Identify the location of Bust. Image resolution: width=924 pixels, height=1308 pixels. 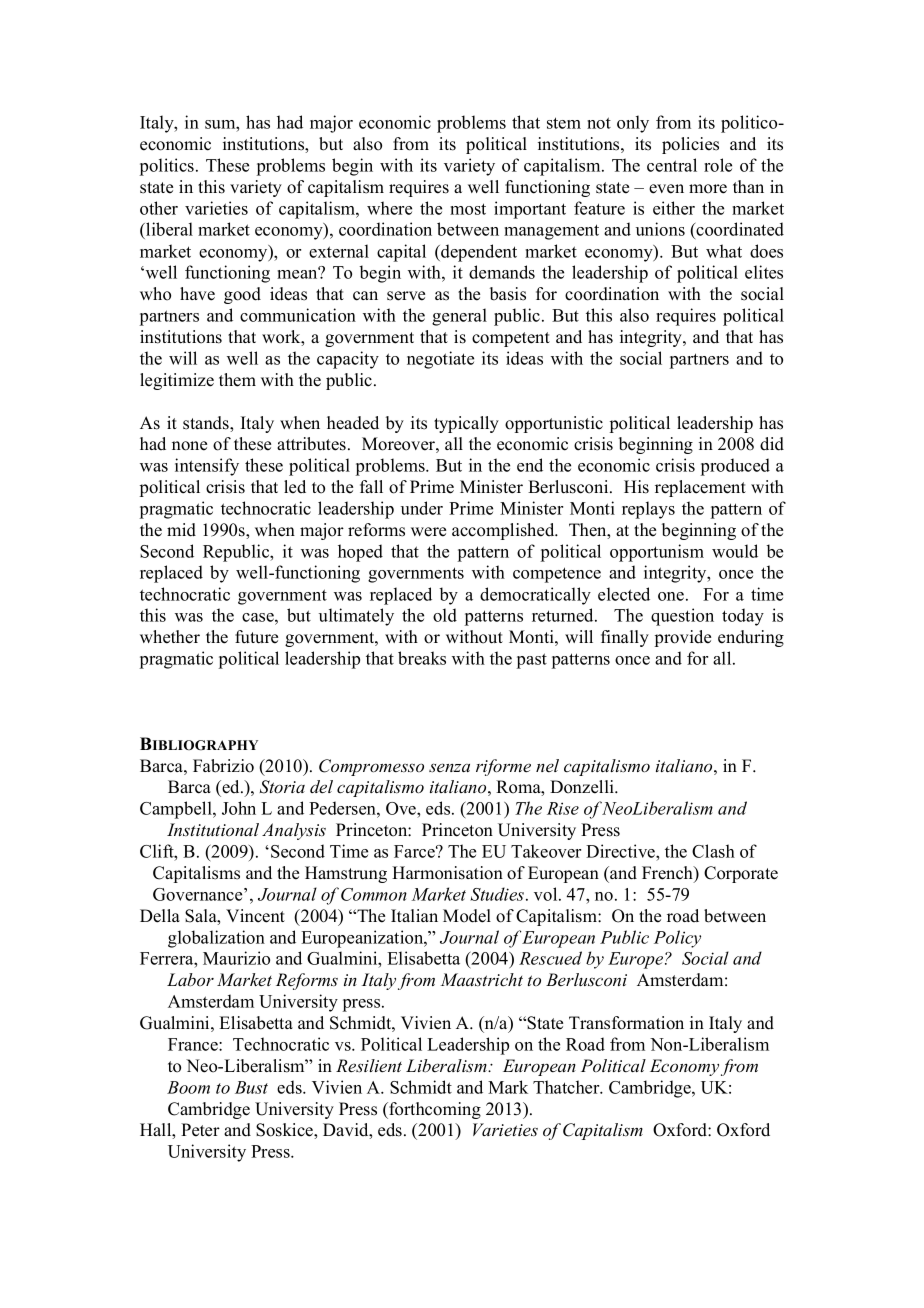
(251, 1087).
